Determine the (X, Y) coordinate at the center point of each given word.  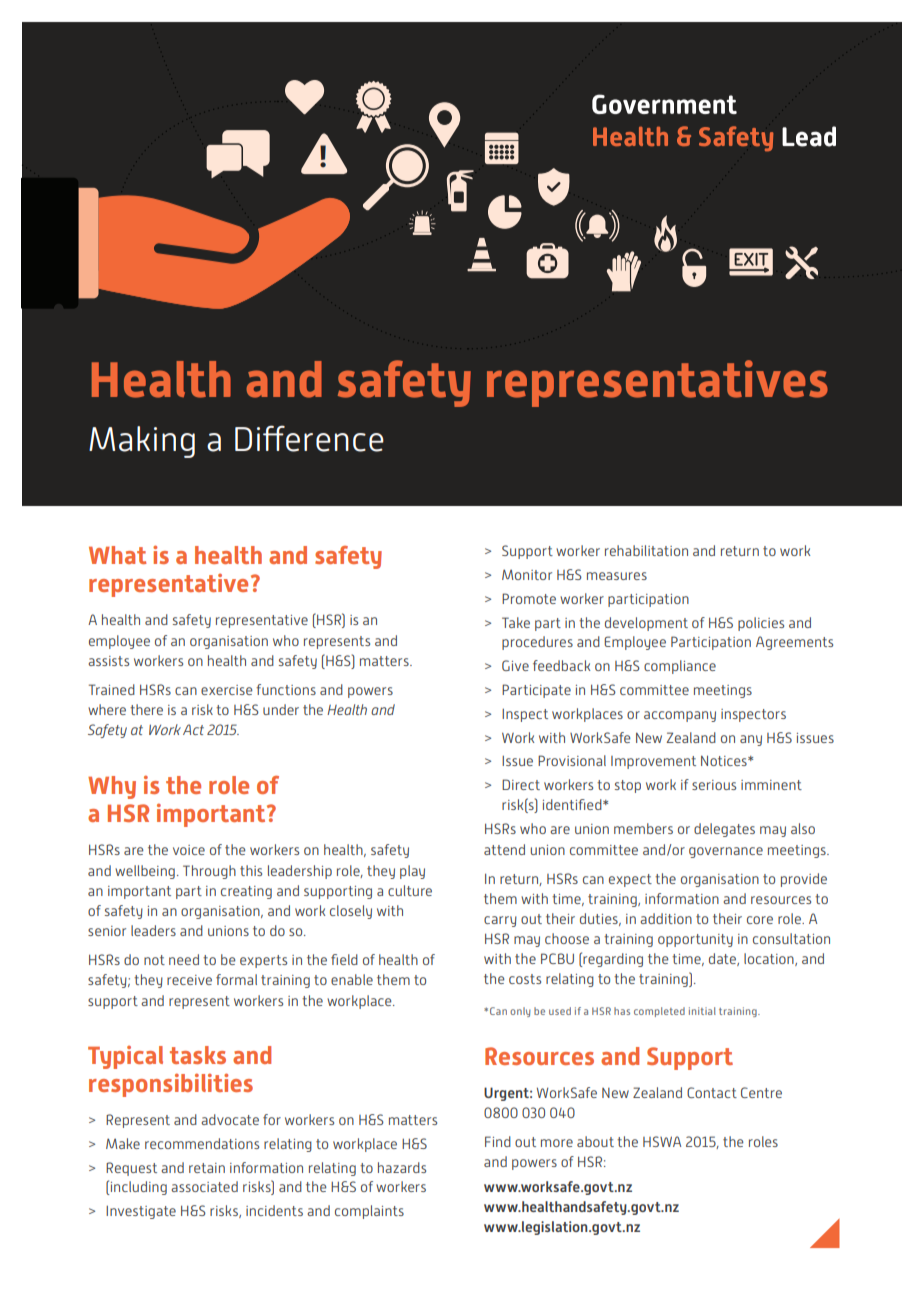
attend (504, 849)
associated (204, 1186)
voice (189, 850)
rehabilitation (646, 550)
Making (142, 442)
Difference (309, 438)
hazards (402, 1167)
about (595, 1141)
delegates (724, 830)
